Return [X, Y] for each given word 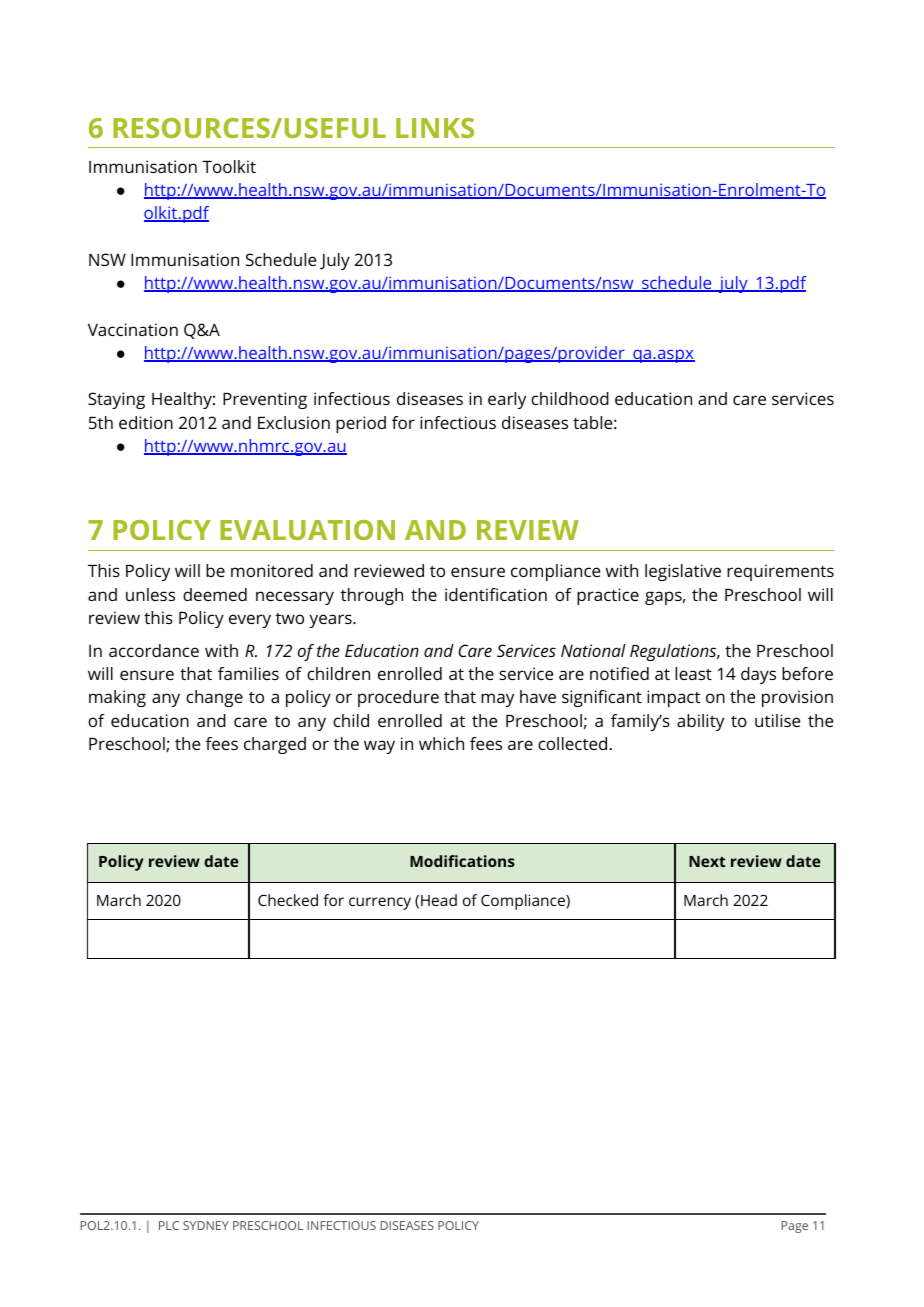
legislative [683, 572]
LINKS [435, 128]
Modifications [462, 861]
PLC [169, 1225]
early [507, 400]
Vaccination [133, 329]
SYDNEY [206, 1225]
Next [707, 861]
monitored [272, 570]
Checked [288, 900]
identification [496, 594]
